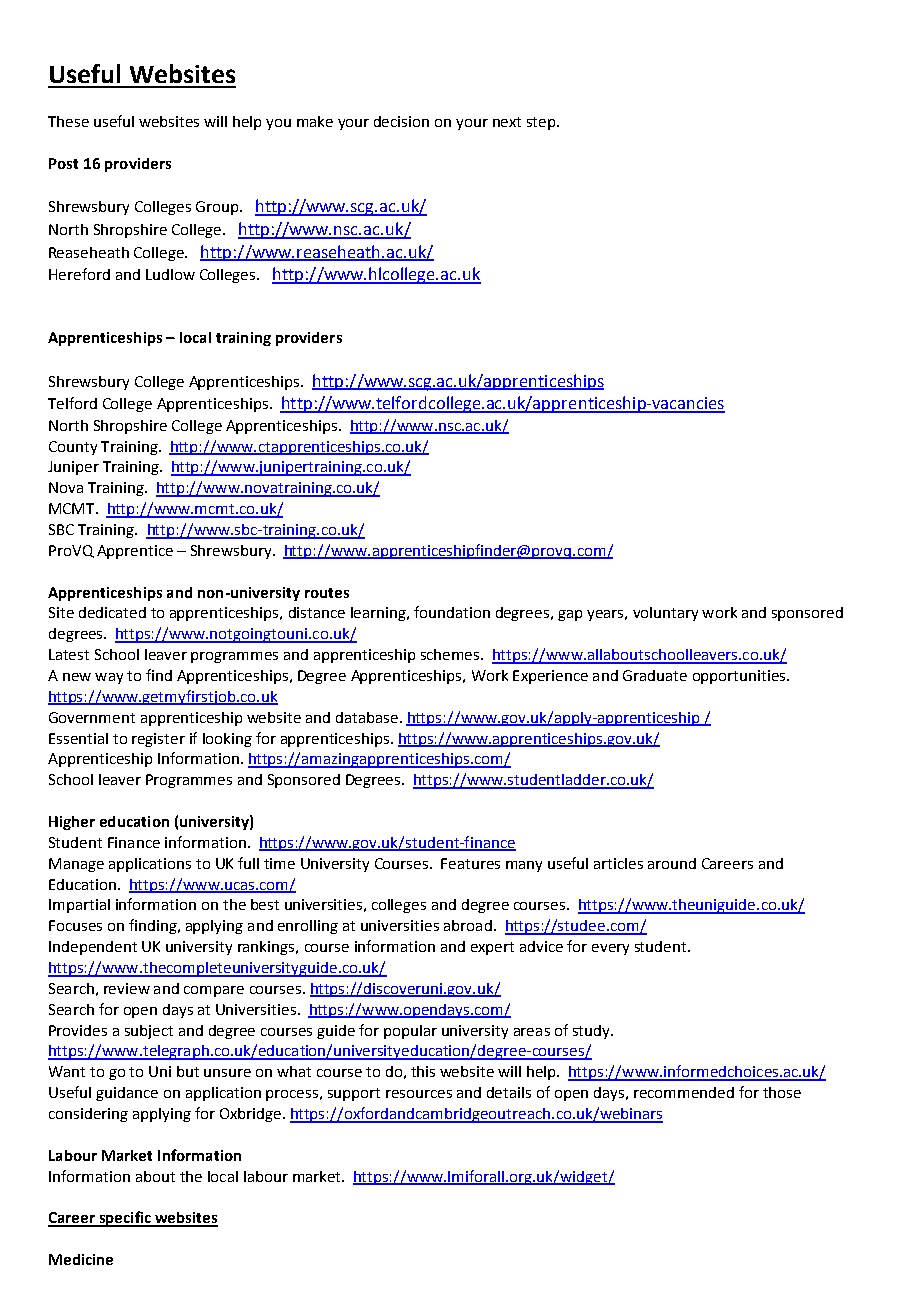  I want to click on step, so click(541, 123).
